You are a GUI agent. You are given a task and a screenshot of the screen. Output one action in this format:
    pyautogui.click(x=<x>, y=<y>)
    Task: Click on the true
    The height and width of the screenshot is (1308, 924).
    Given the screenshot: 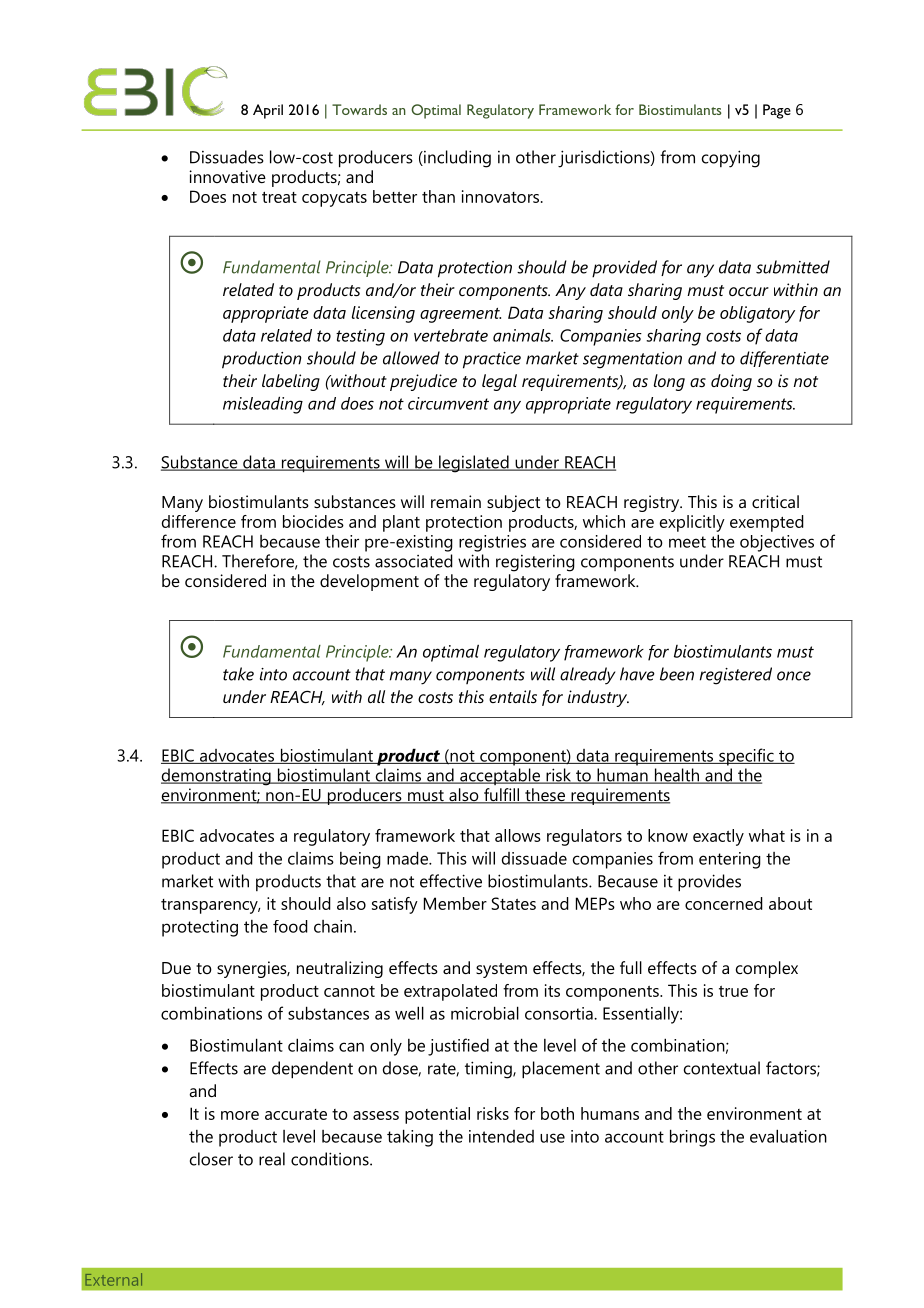 What is the action you would take?
    pyautogui.click(x=733, y=991)
